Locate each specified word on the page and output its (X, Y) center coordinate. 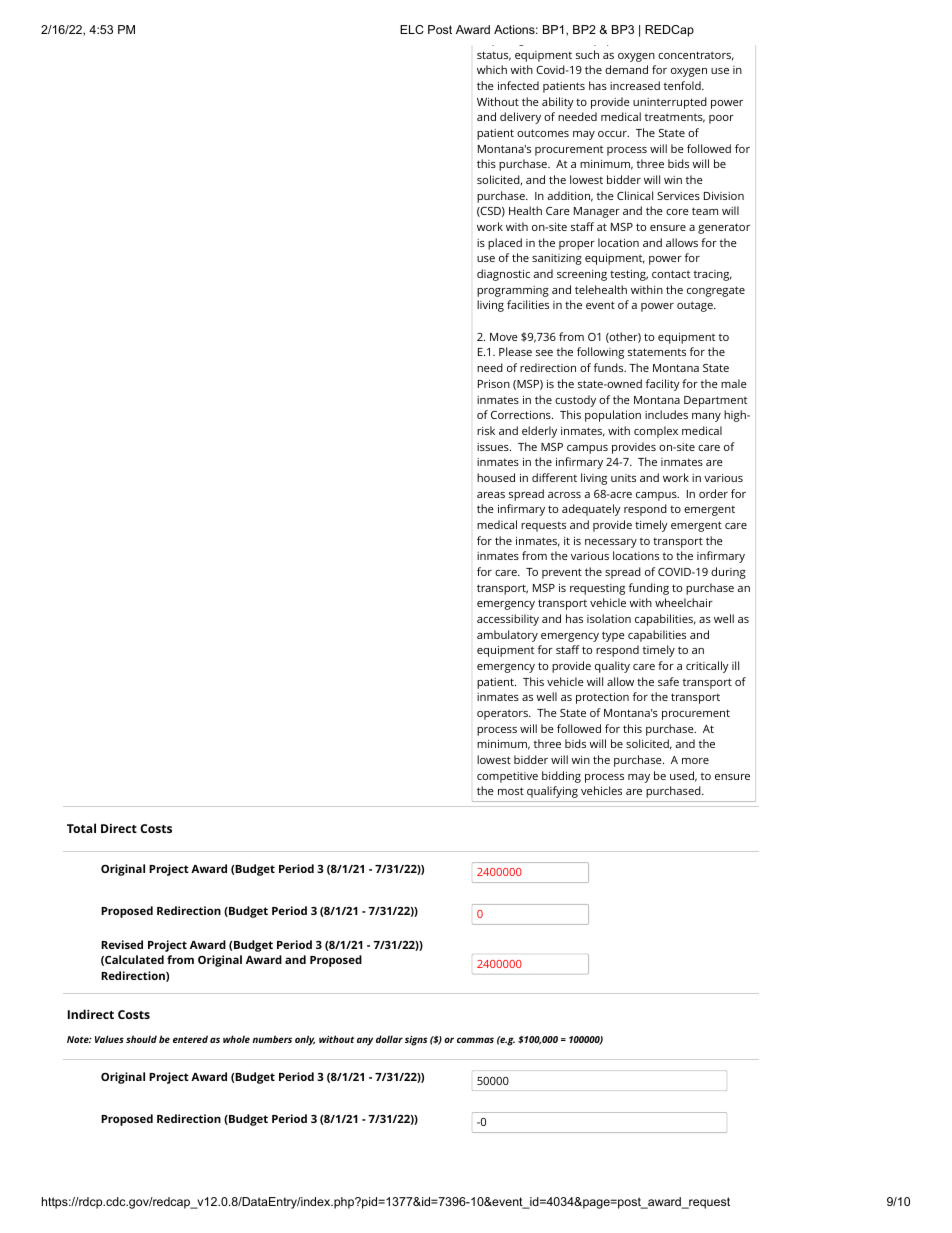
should (141, 1039)
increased (635, 85)
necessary (611, 543)
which (492, 69)
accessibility (508, 620)
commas (475, 1040)
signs (416, 1040)
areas (491, 495)
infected (518, 85)
